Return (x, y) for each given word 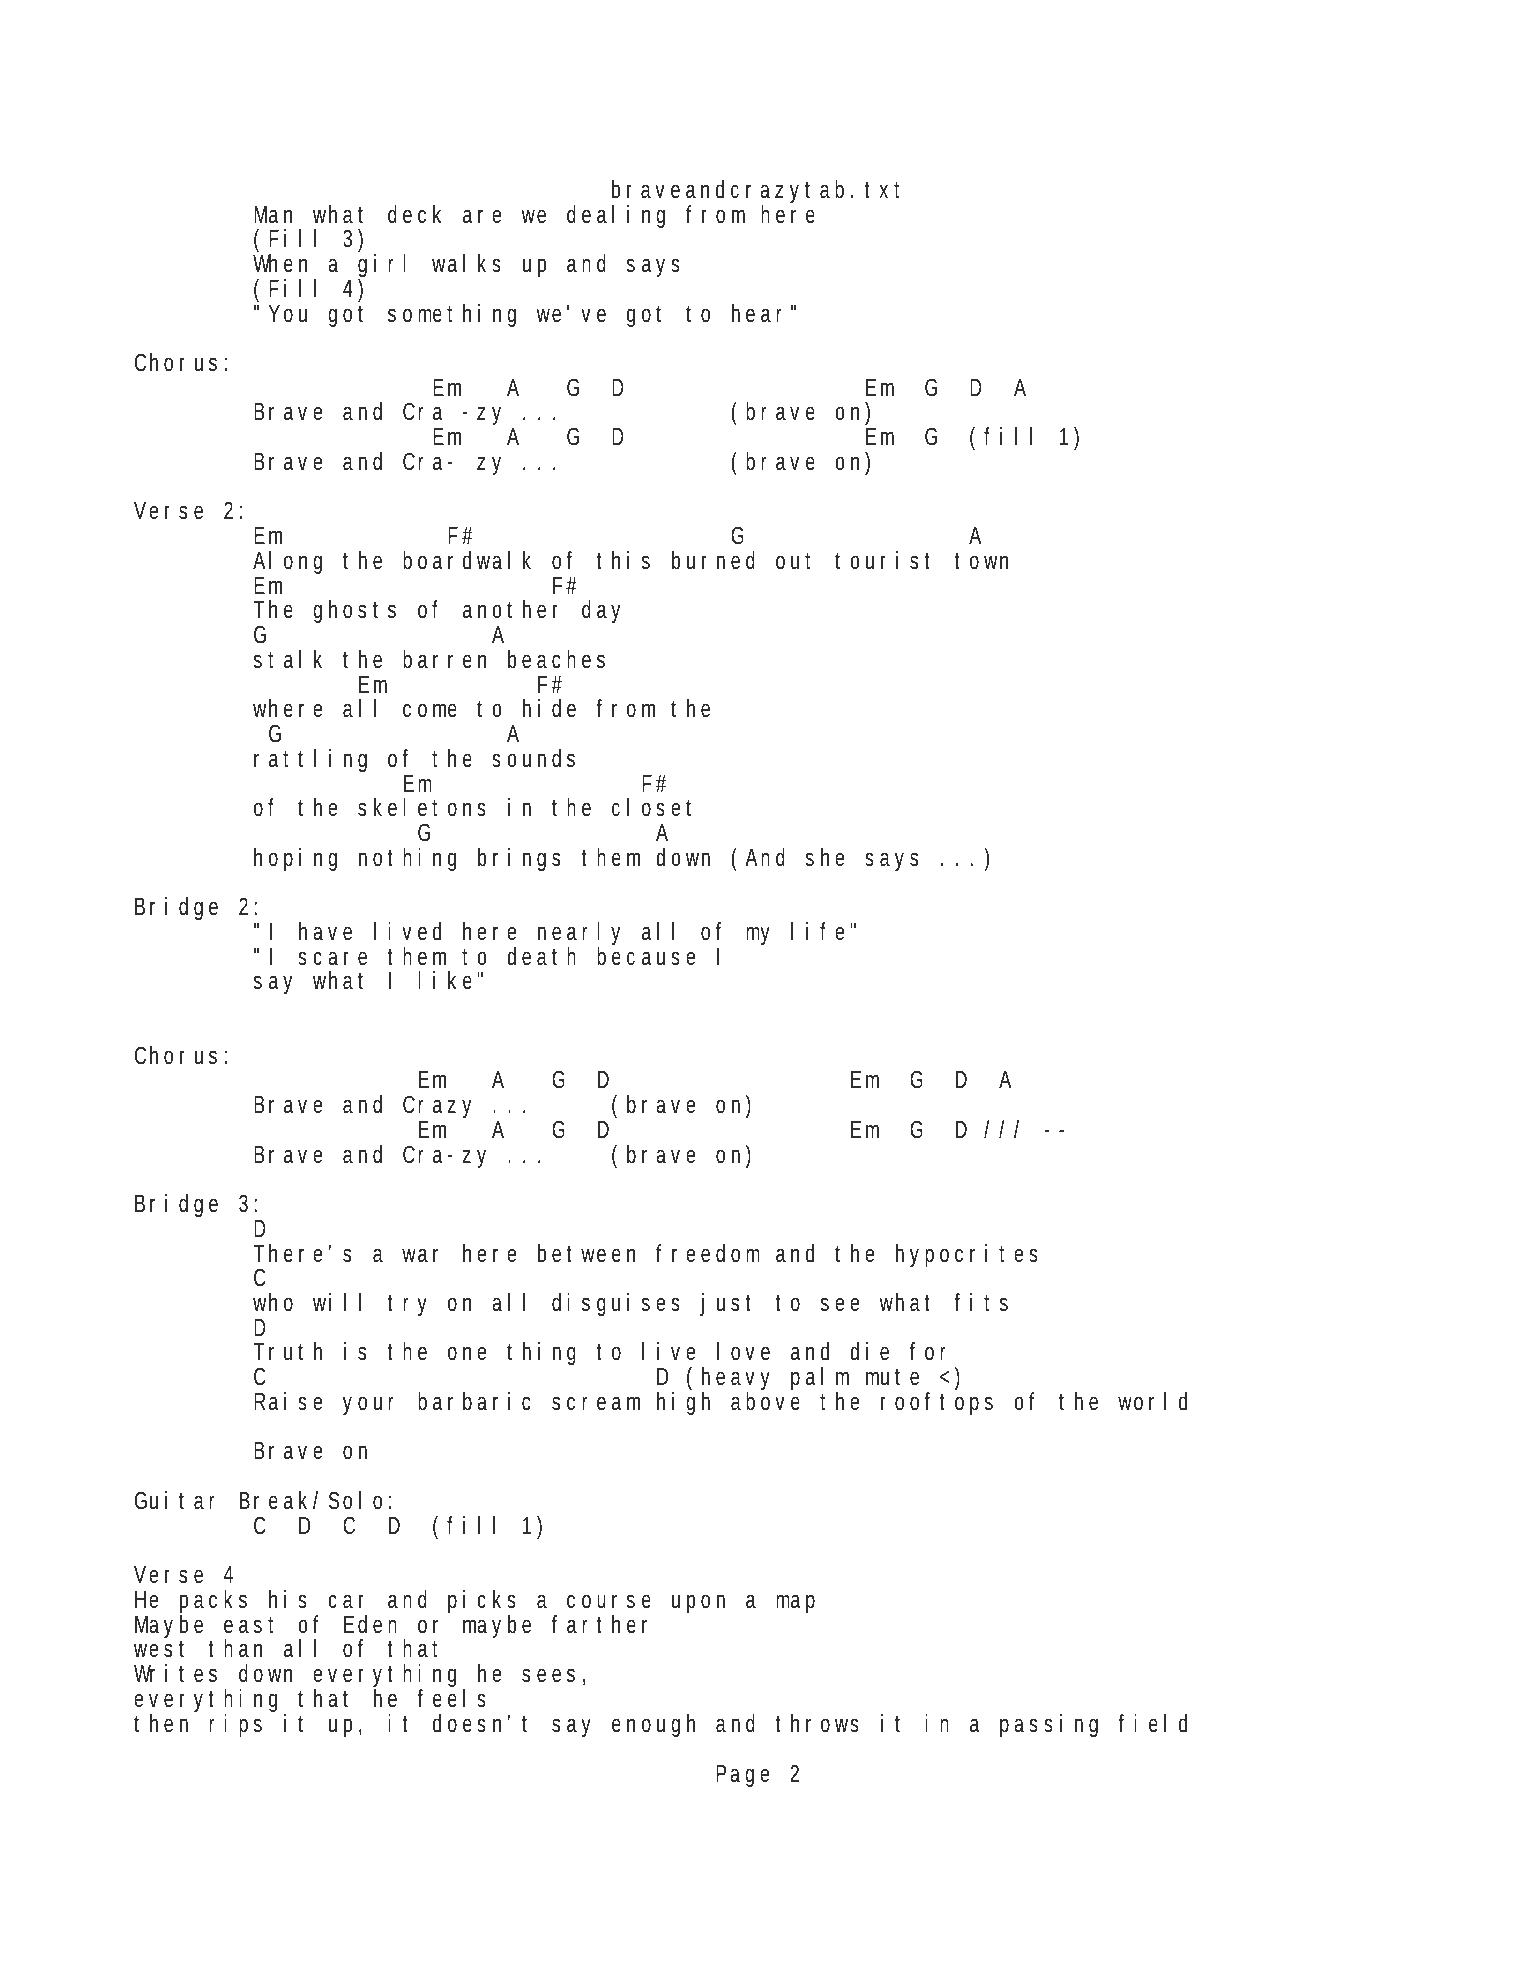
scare (332, 958)
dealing (616, 216)
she (825, 857)
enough (653, 1725)
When (280, 263)
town (981, 561)
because (646, 956)
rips (235, 1725)
